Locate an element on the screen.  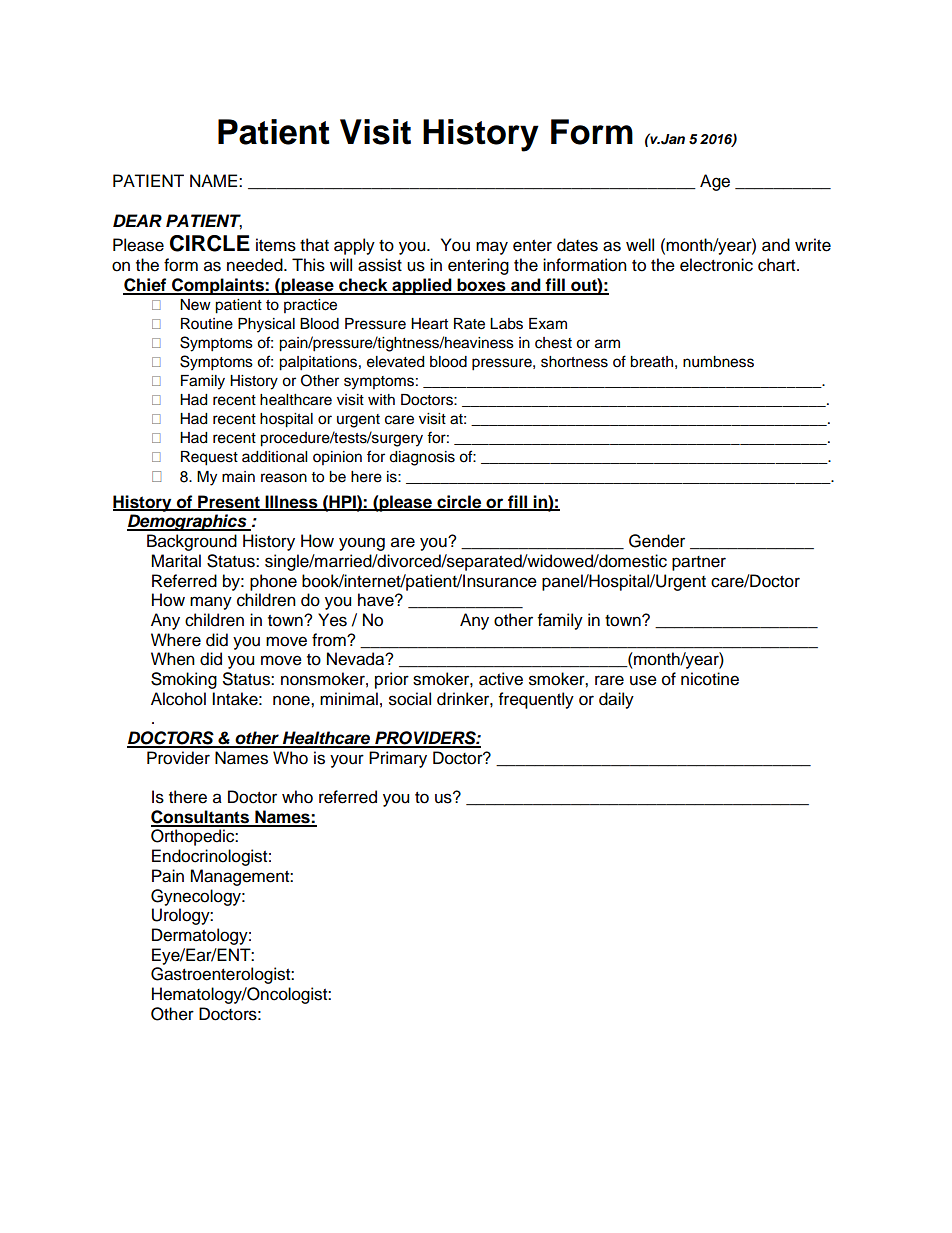
young is located at coordinates (362, 544).
